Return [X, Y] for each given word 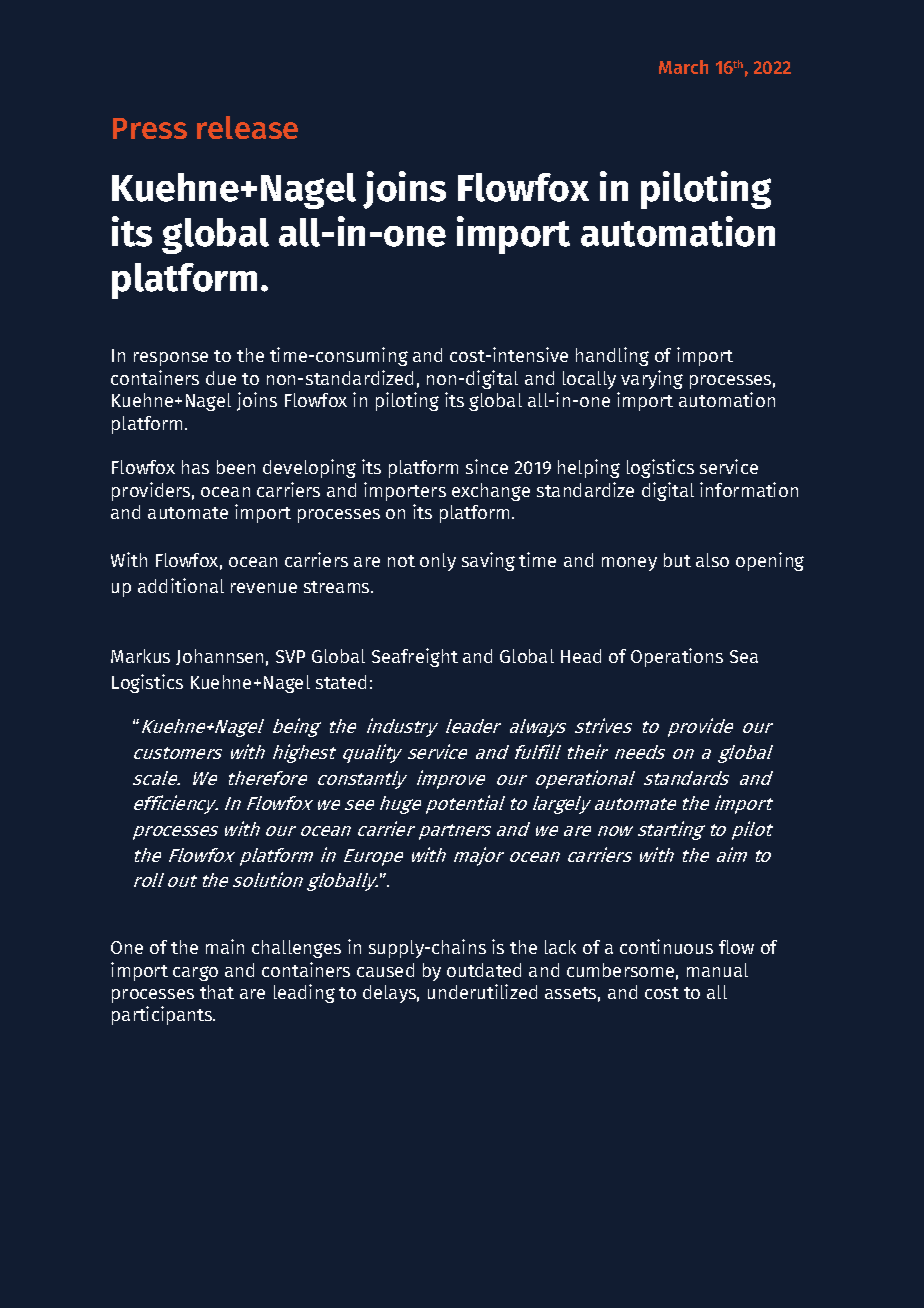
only [438, 562]
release [247, 127]
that [217, 992]
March [683, 67]
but [677, 560]
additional [181, 585]
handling [612, 356]
